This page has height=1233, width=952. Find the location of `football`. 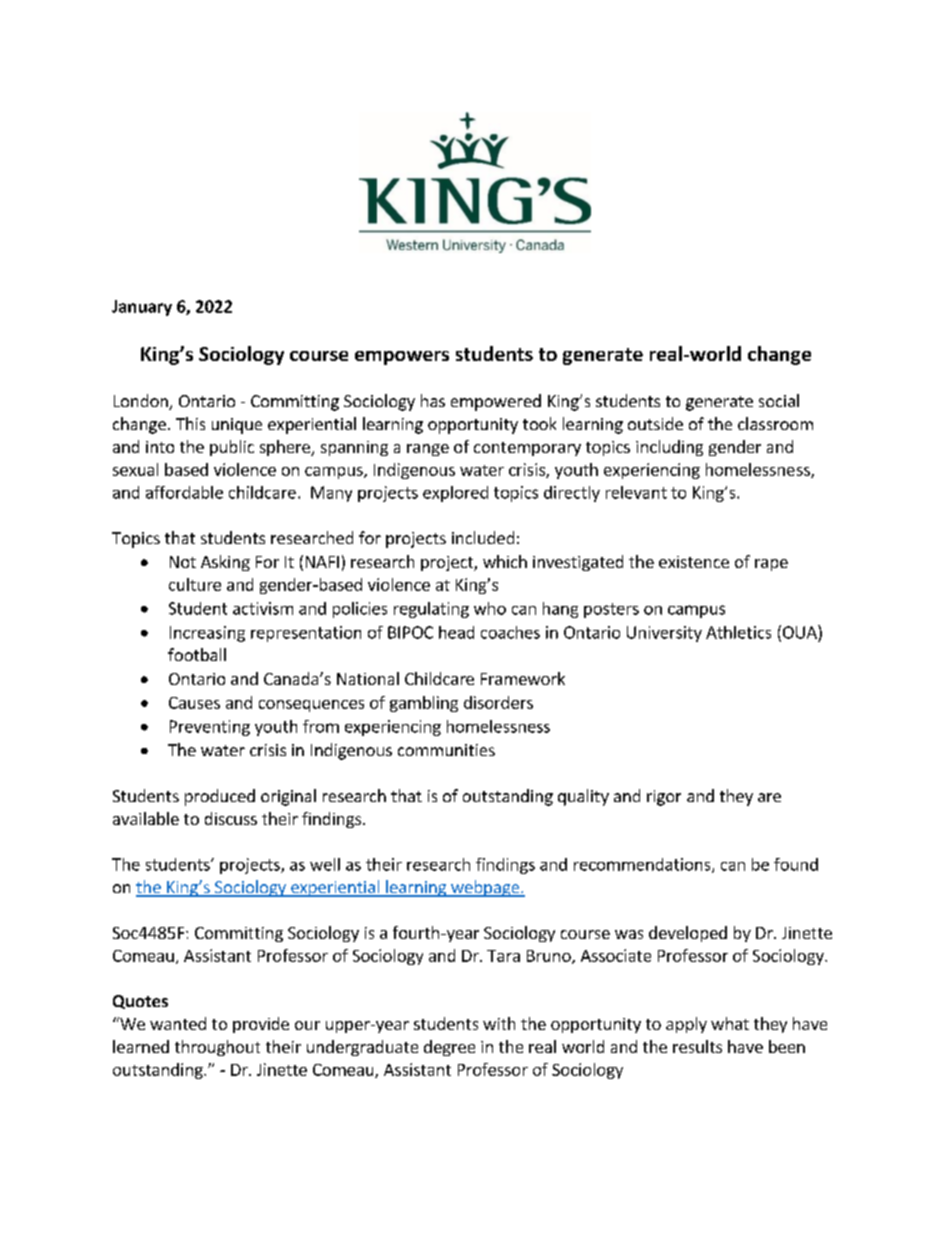

football is located at coordinates (197, 654).
